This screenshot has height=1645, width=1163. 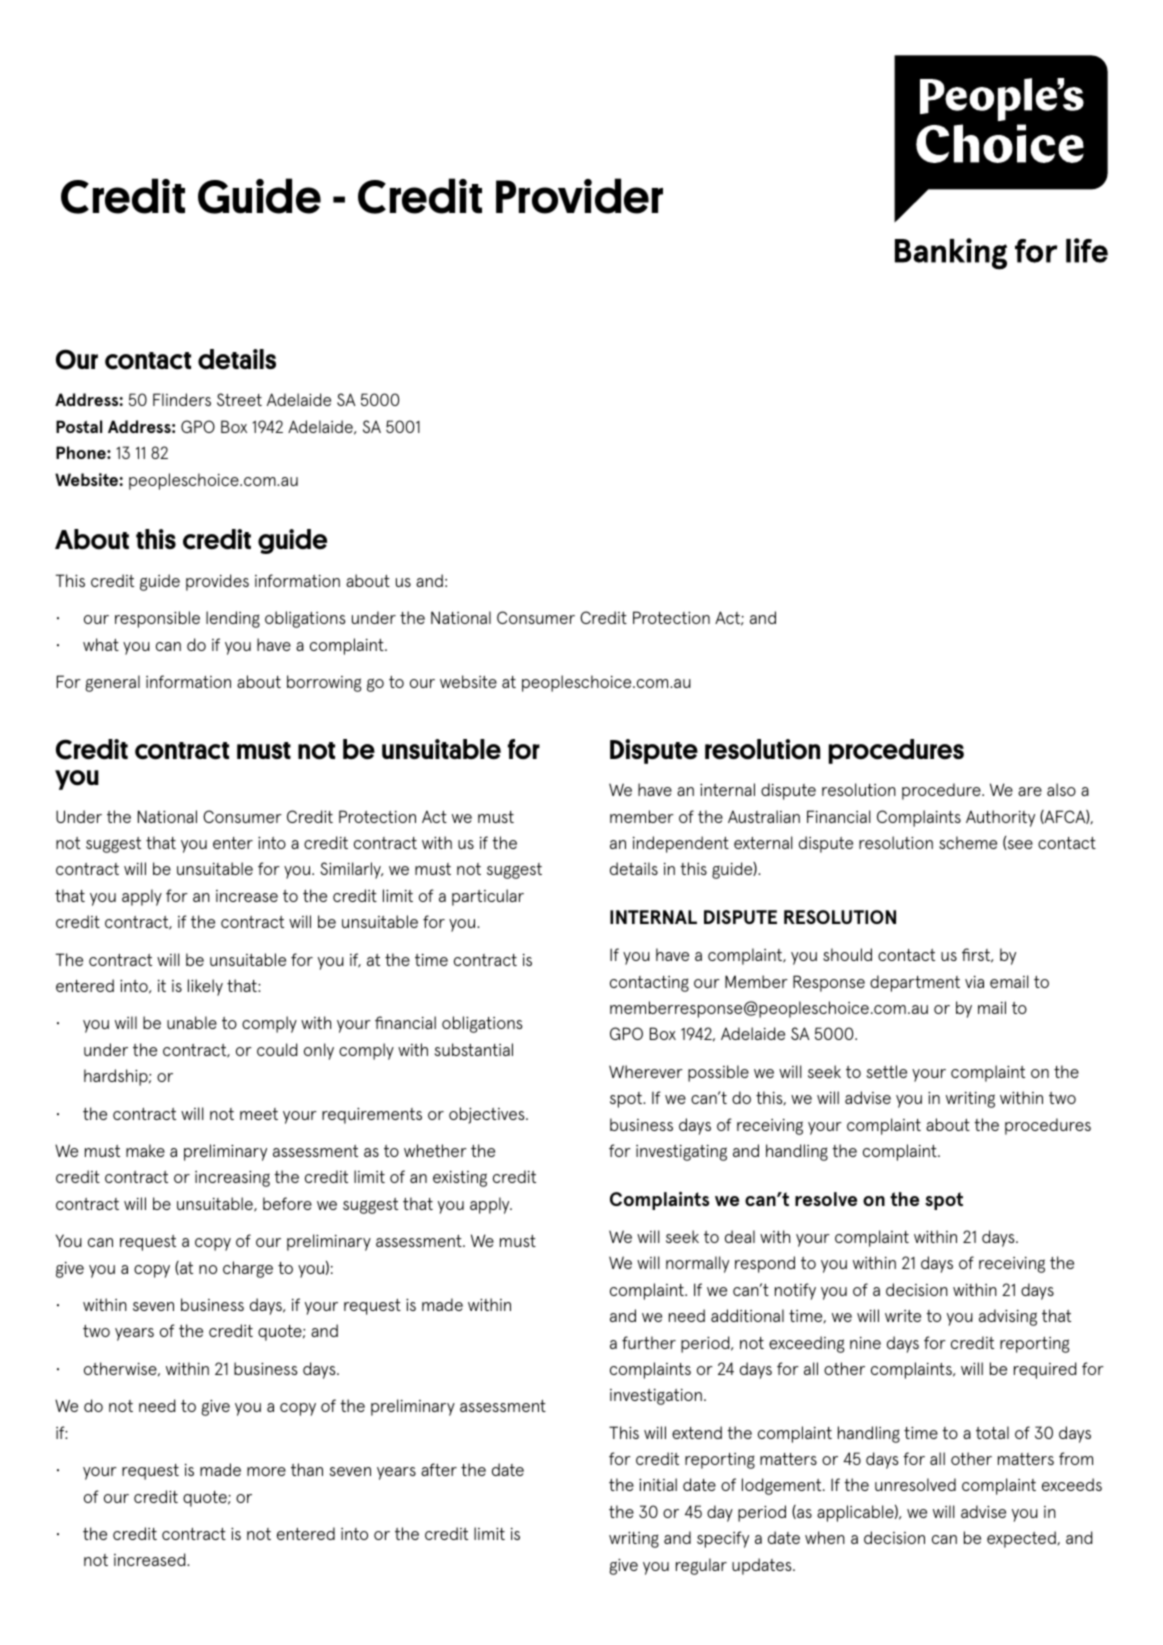 What do you see at coordinates (1030, 791) in the screenshot?
I see `are` at bounding box center [1030, 791].
